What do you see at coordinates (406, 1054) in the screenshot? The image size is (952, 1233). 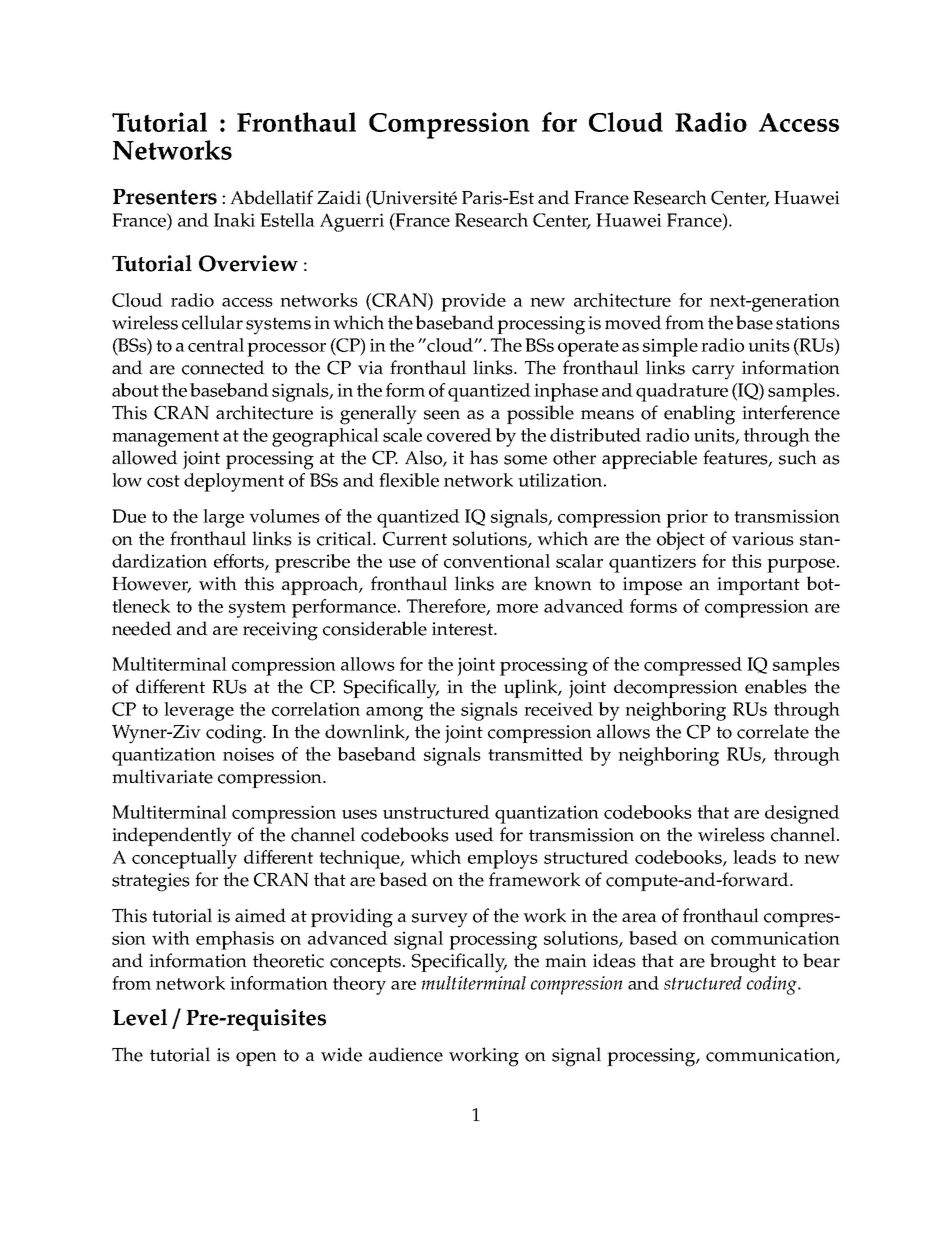 I see `audience` at bounding box center [406, 1054].
